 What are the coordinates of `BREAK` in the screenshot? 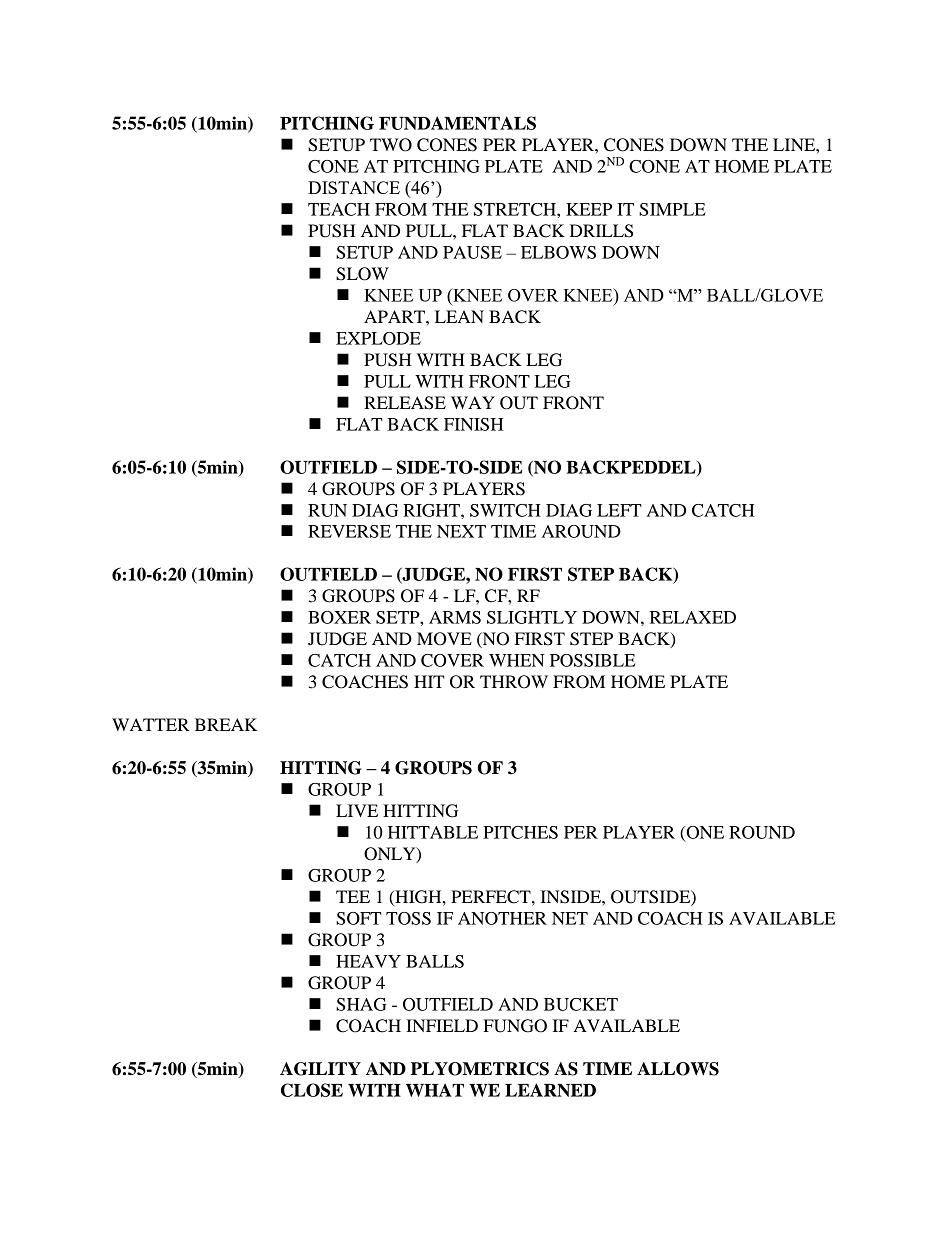 It's located at (226, 724).
